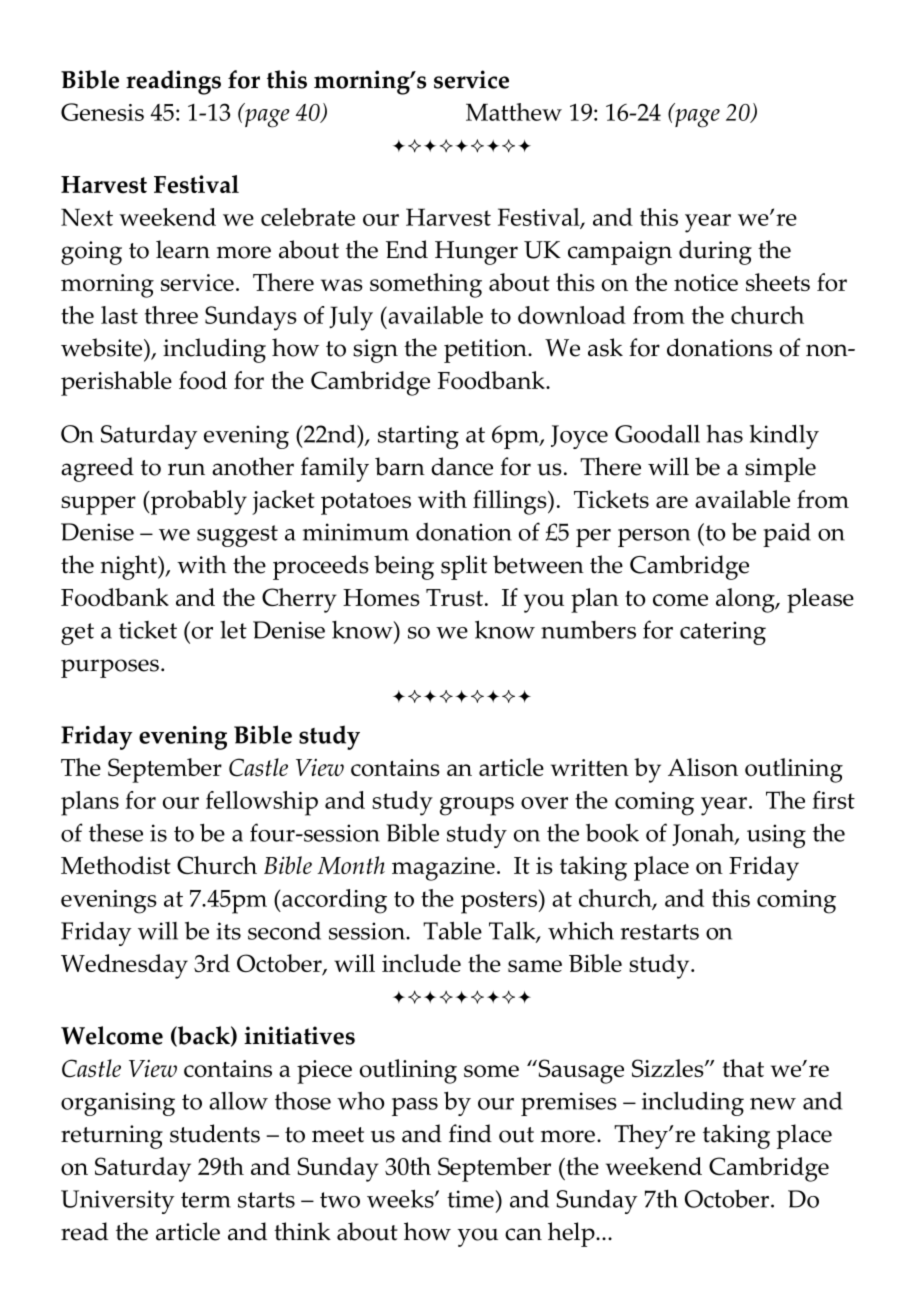  I want to click on using, so click(776, 836).
